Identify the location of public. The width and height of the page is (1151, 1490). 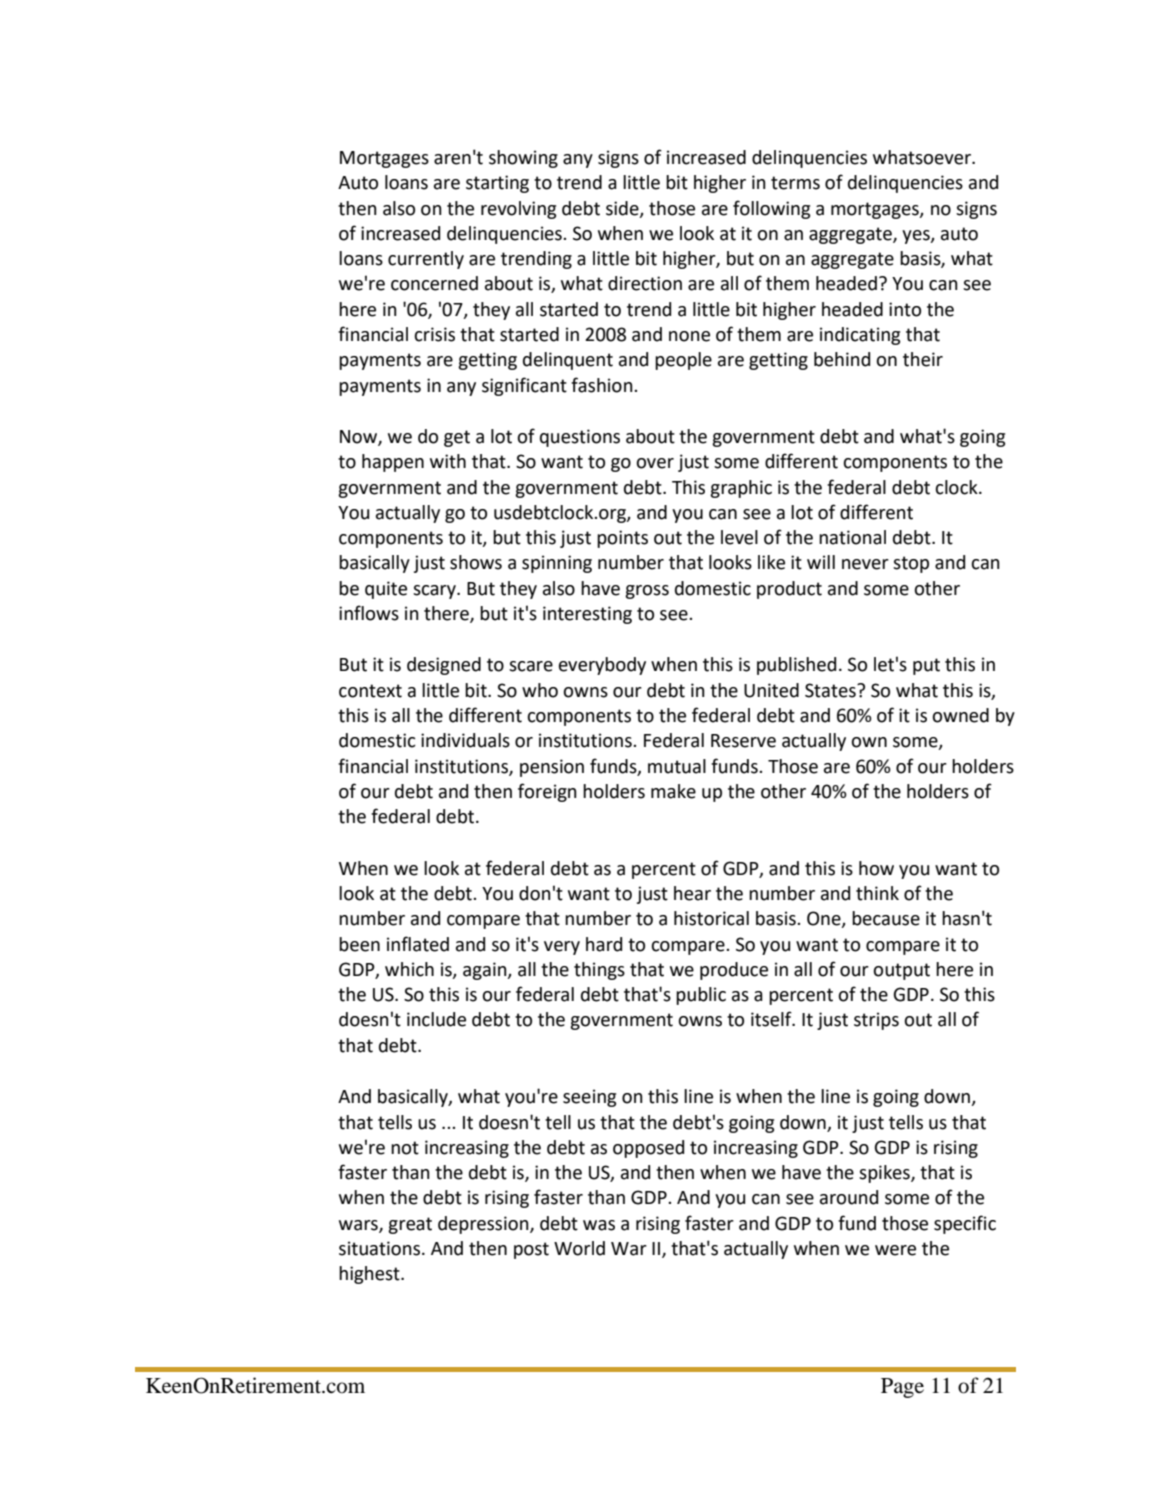
(701, 996).
